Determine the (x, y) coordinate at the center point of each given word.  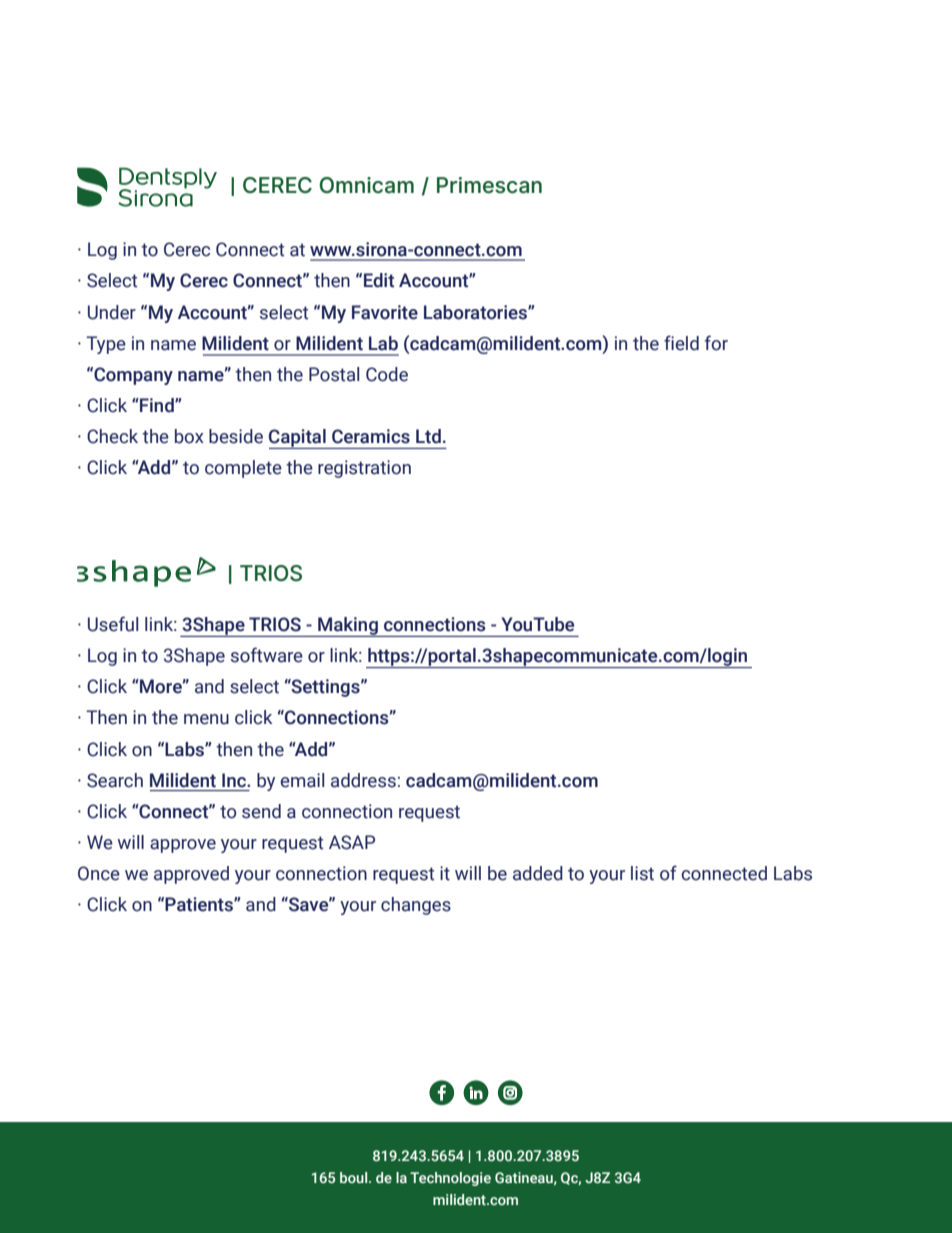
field (681, 343)
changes (416, 906)
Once (99, 873)
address (363, 780)
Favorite (385, 312)
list (642, 873)
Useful (113, 624)
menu (206, 719)
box (189, 436)
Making (348, 627)
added (538, 873)
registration (364, 469)
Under (112, 312)
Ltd (428, 436)
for (716, 343)
